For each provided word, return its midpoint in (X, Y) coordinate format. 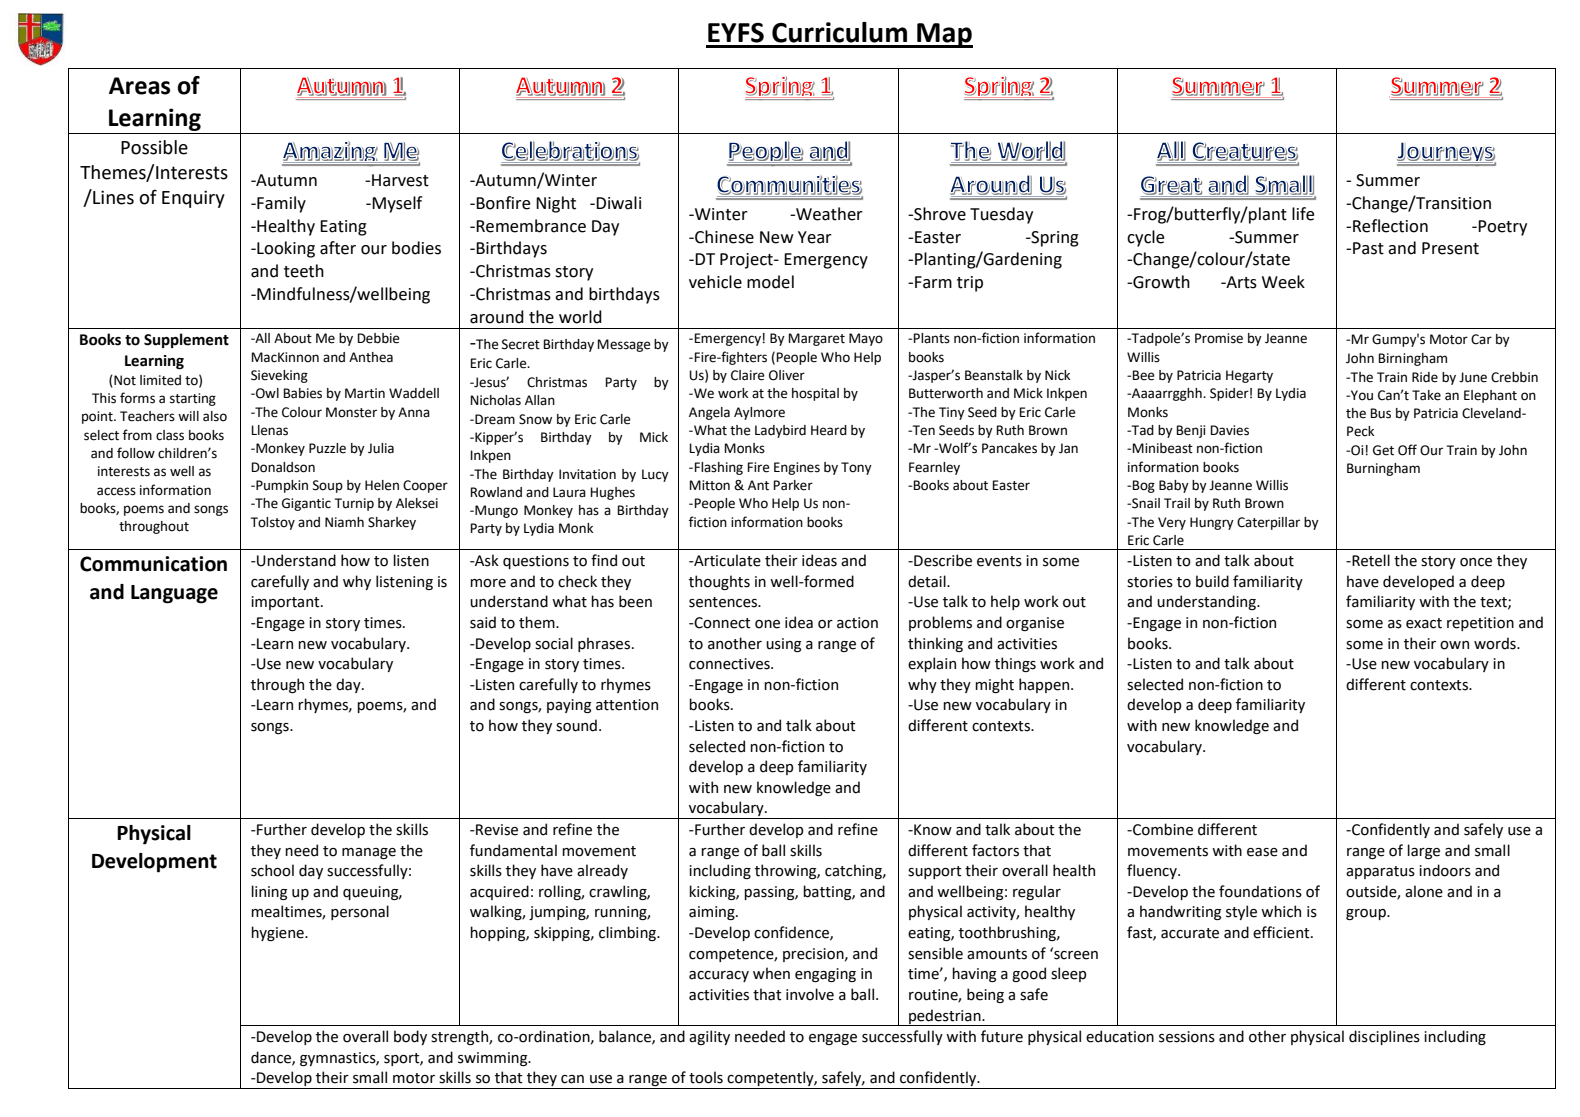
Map (944, 35)
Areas (139, 86)
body (410, 1037)
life (1303, 214)
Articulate (726, 560)
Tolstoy (273, 523)
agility (709, 1037)
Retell (1370, 560)
